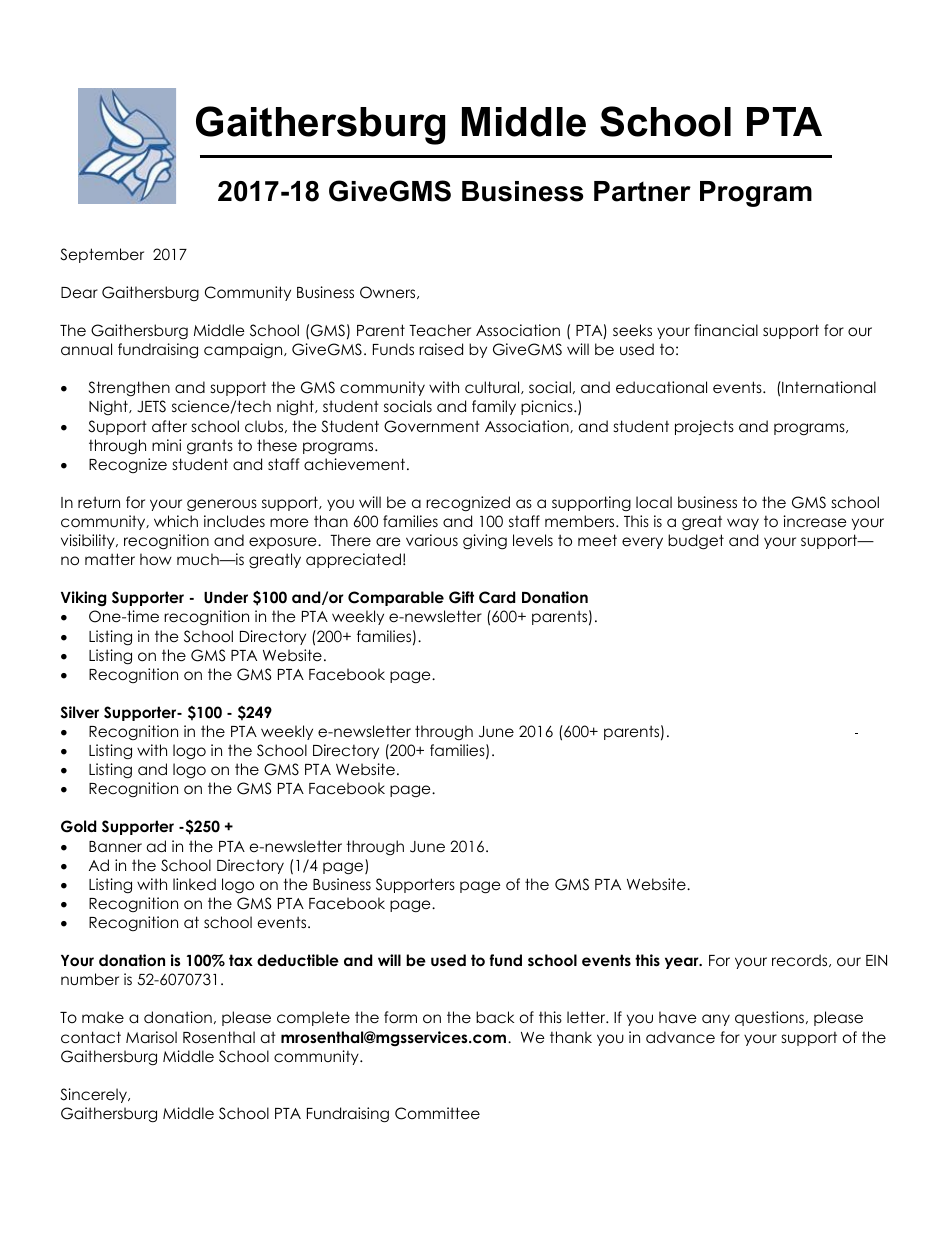  What do you see at coordinates (95, 1095) in the document?
I see `Sincerely` at bounding box center [95, 1095].
